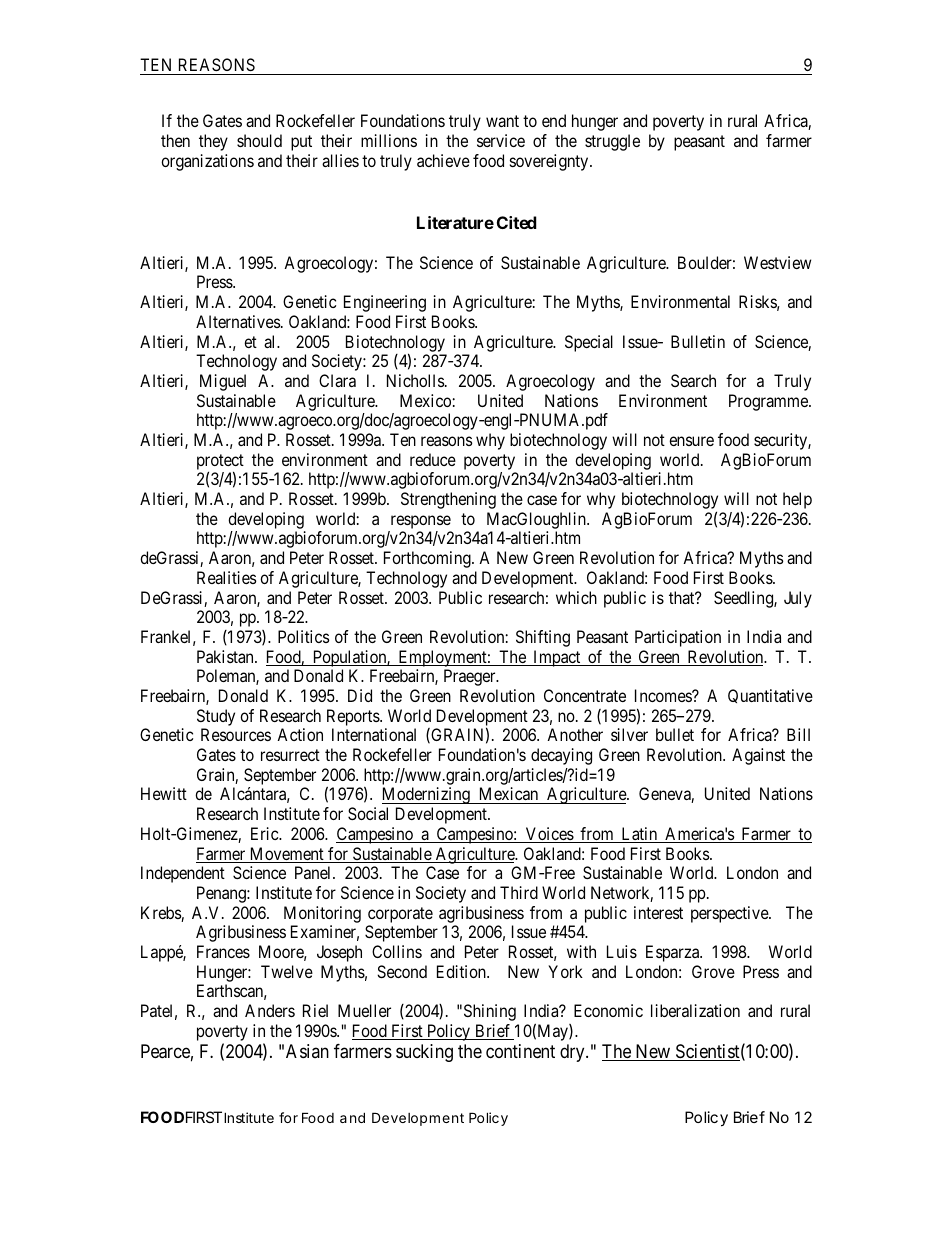  Describe the element at coordinates (270, 1010) in the screenshot. I see `Anders` at that location.
